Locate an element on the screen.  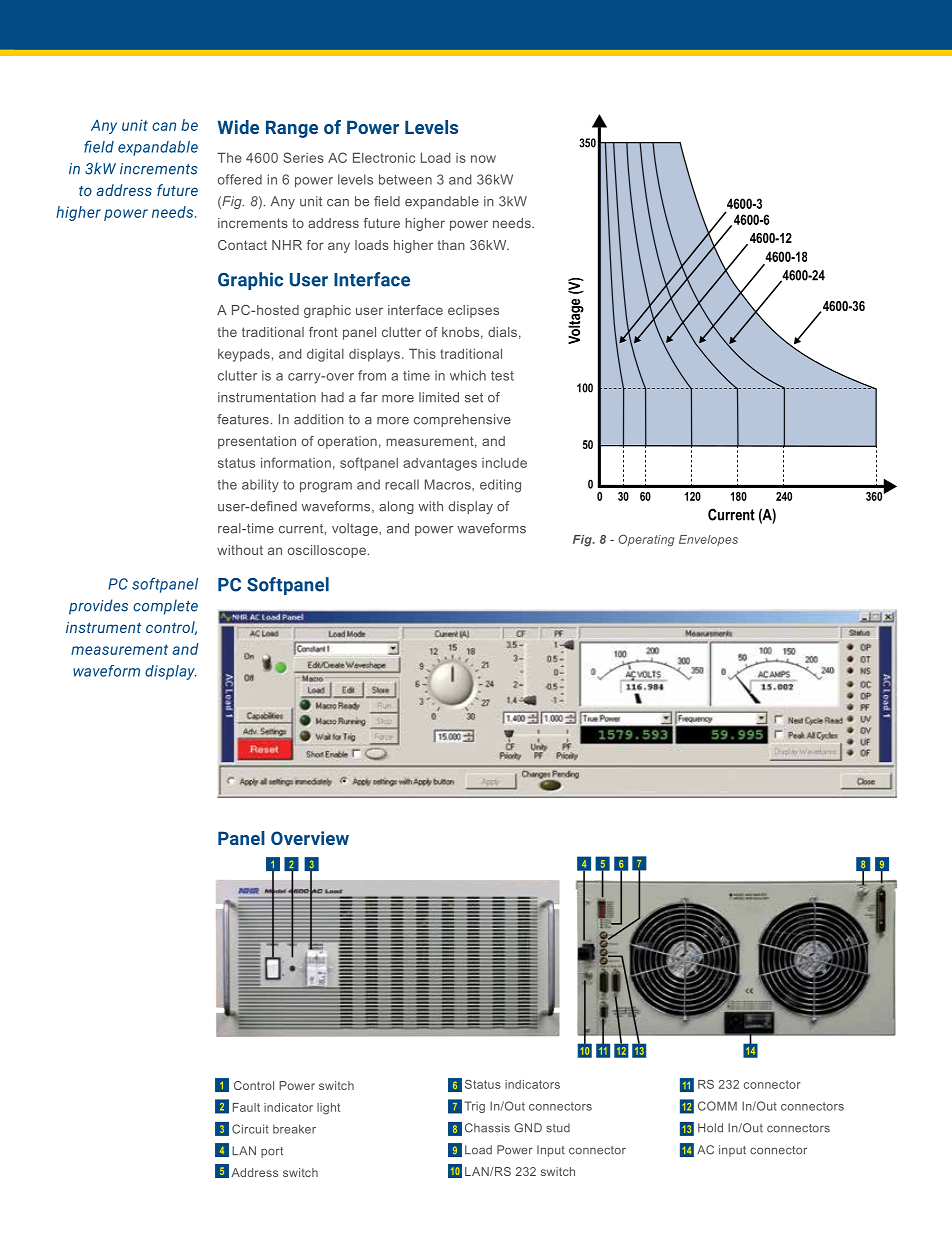
Hold is located at coordinates (710, 1128).
